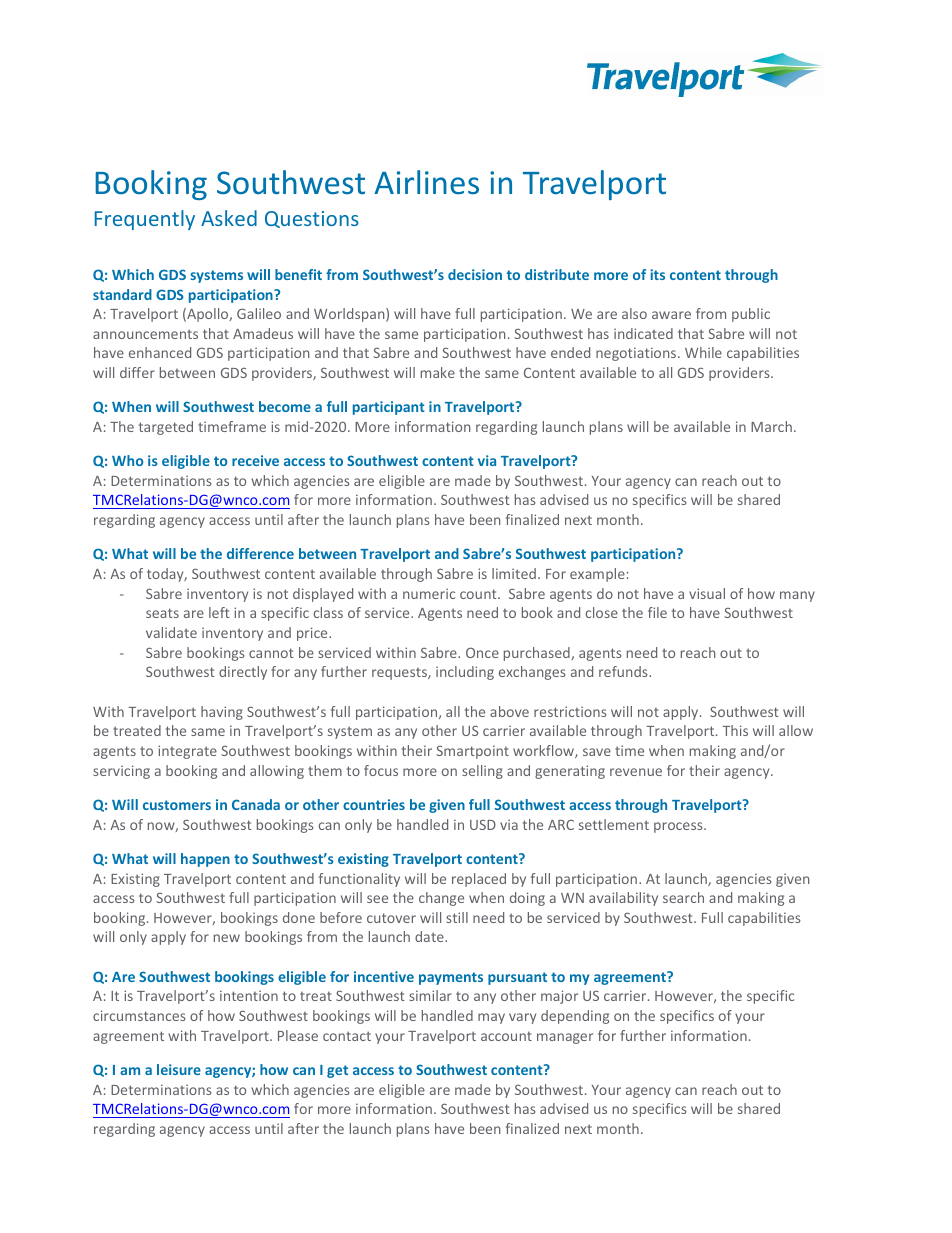  Describe the element at coordinates (491, 1018) in the image. I see `may` at that location.
